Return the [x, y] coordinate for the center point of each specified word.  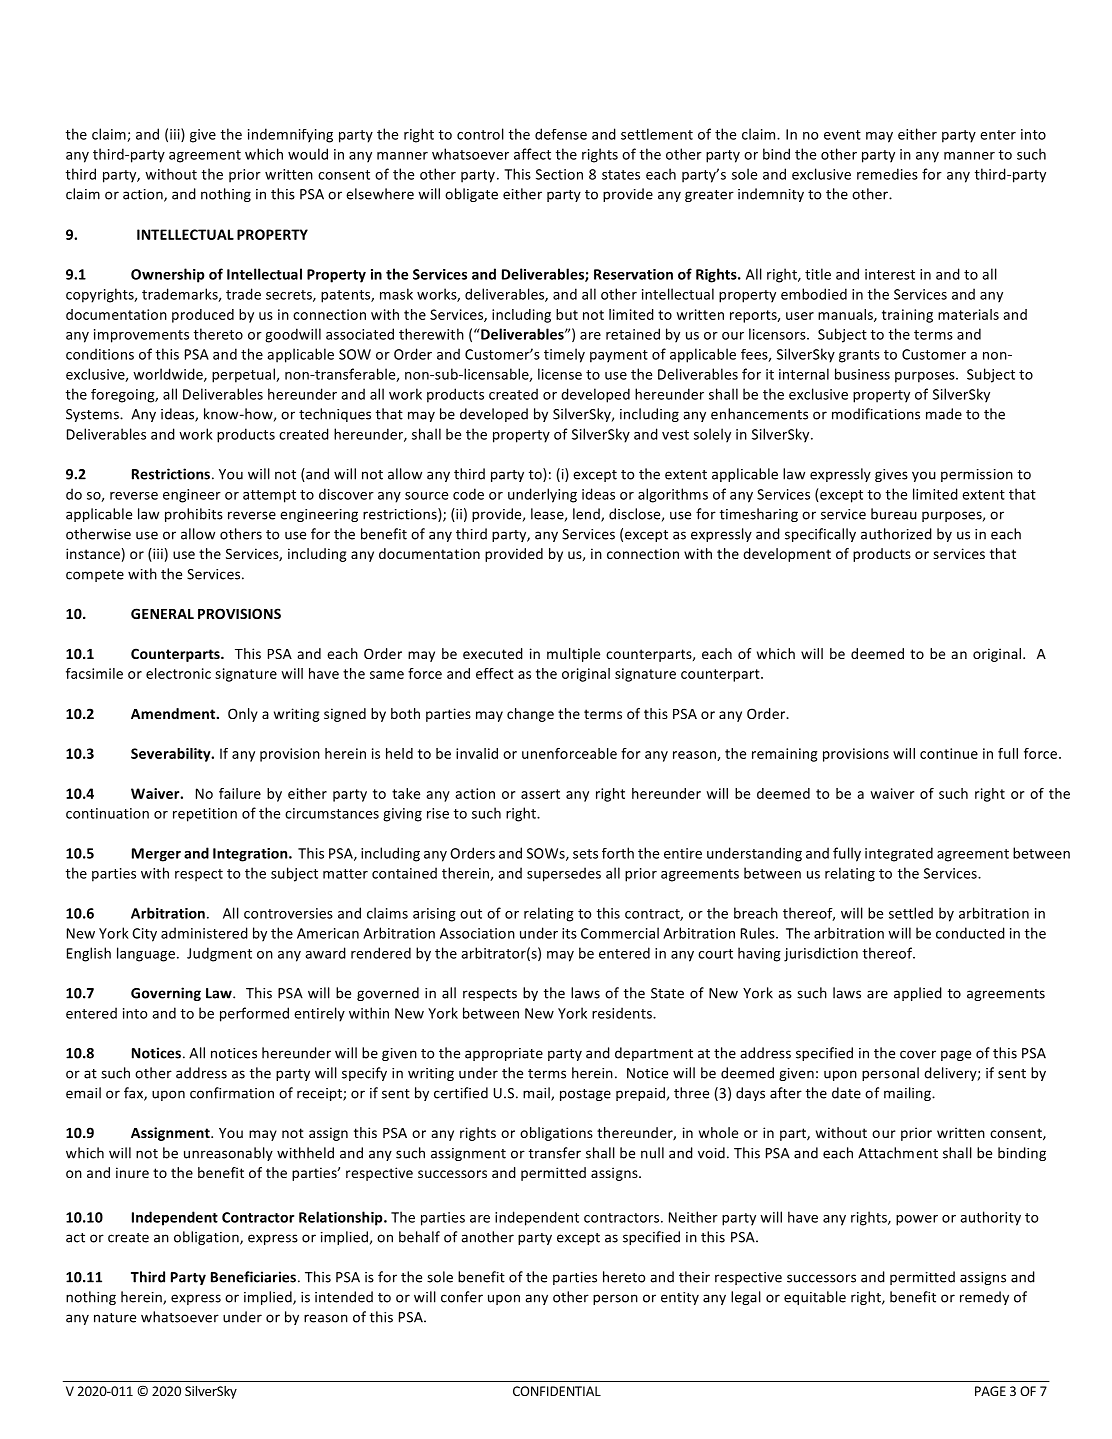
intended [344, 1297]
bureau [894, 514]
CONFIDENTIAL [557, 1391]
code [468, 494]
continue [949, 753]
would [308, 154]
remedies [887, 174]
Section [559, 174]
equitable [815, 1298]
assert [540, 794]
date [846, 1093]
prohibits [194, 515]
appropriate [504, 1054]
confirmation [232, 1093]
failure [240, 793]
